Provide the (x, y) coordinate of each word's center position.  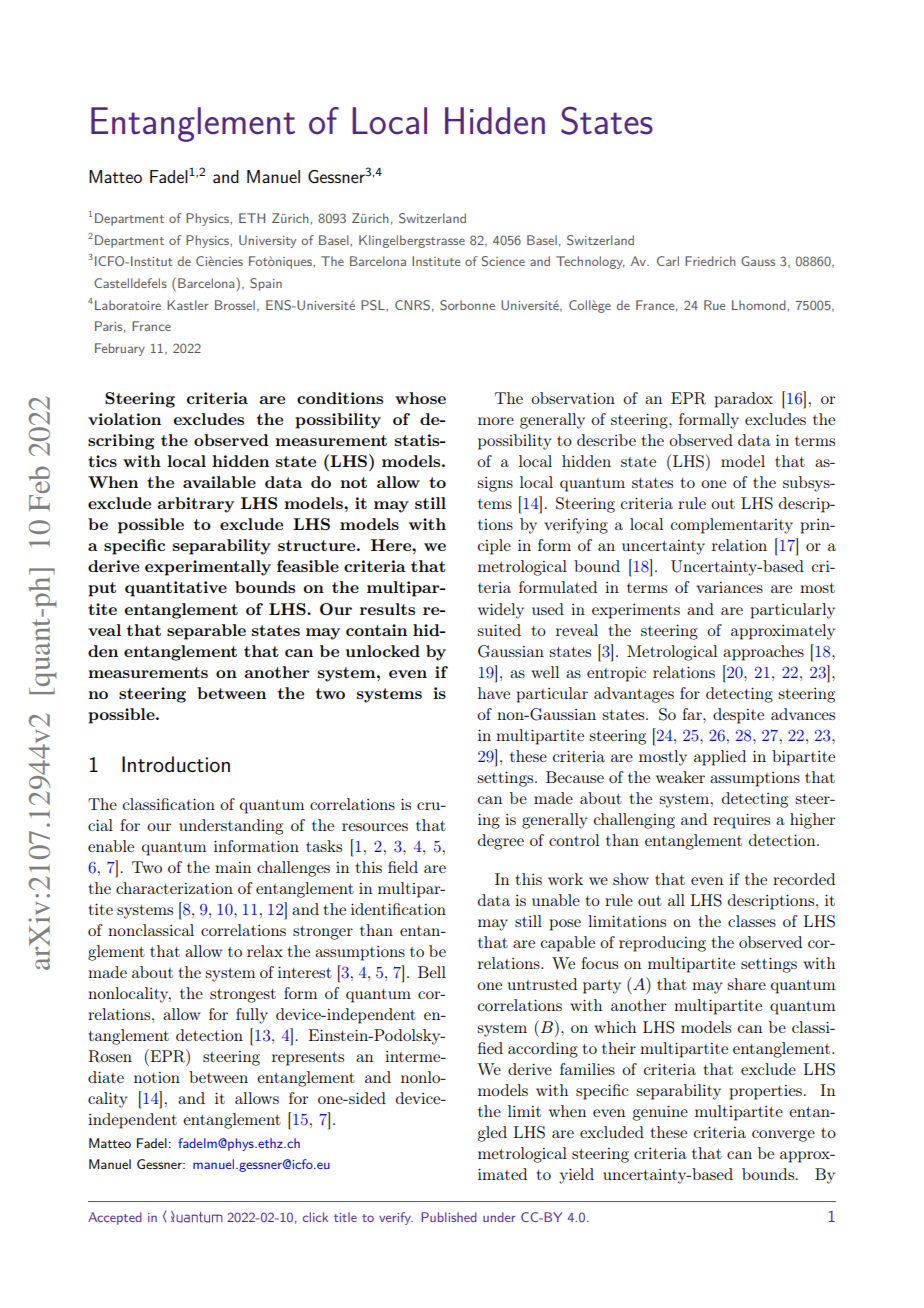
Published (449, 1217)
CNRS (412, 305)
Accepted (115, 1218)
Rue (715, 305)
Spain (266, 284)
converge (783, 1136)
